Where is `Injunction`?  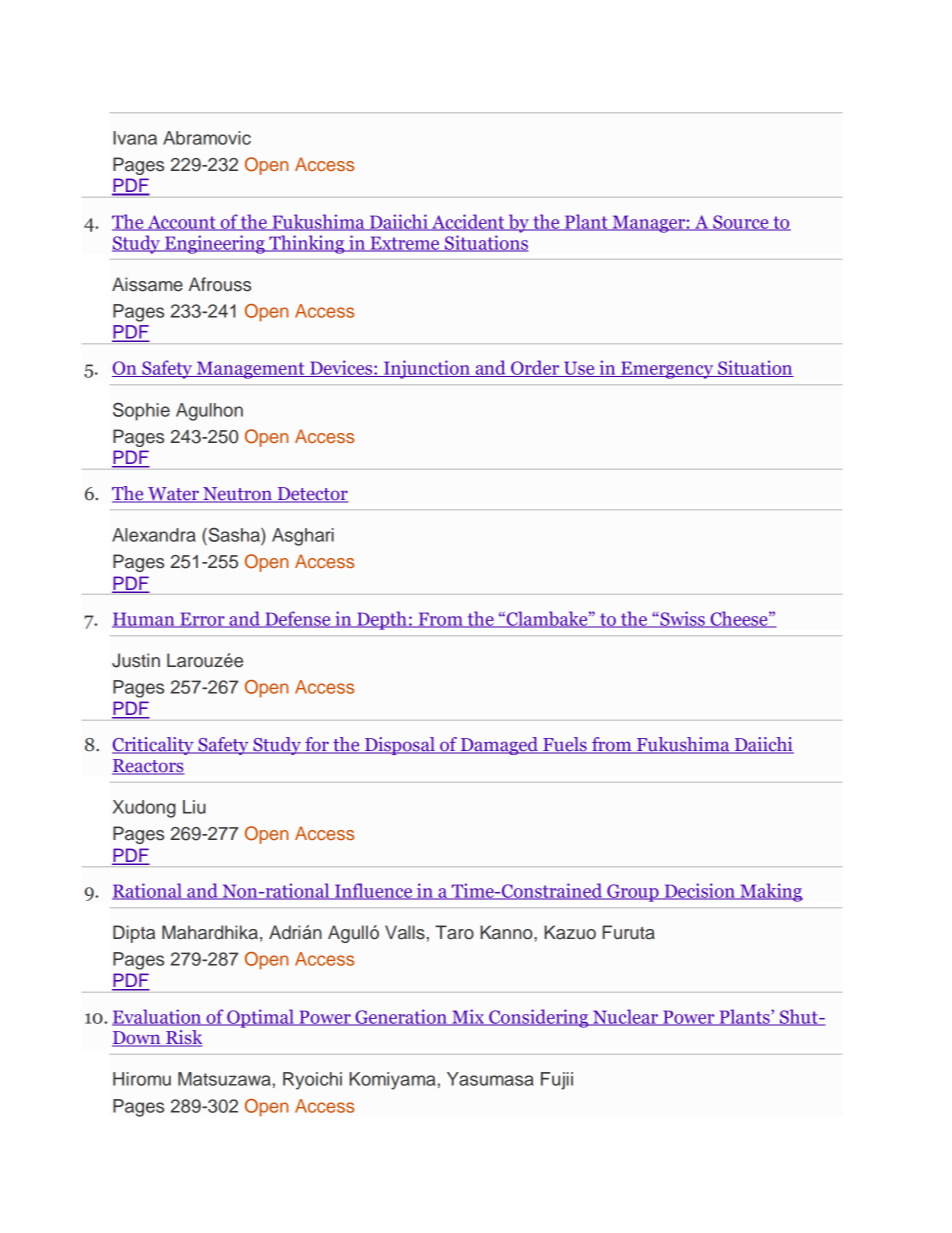
Injunction is located at coordinates (427, 369).
